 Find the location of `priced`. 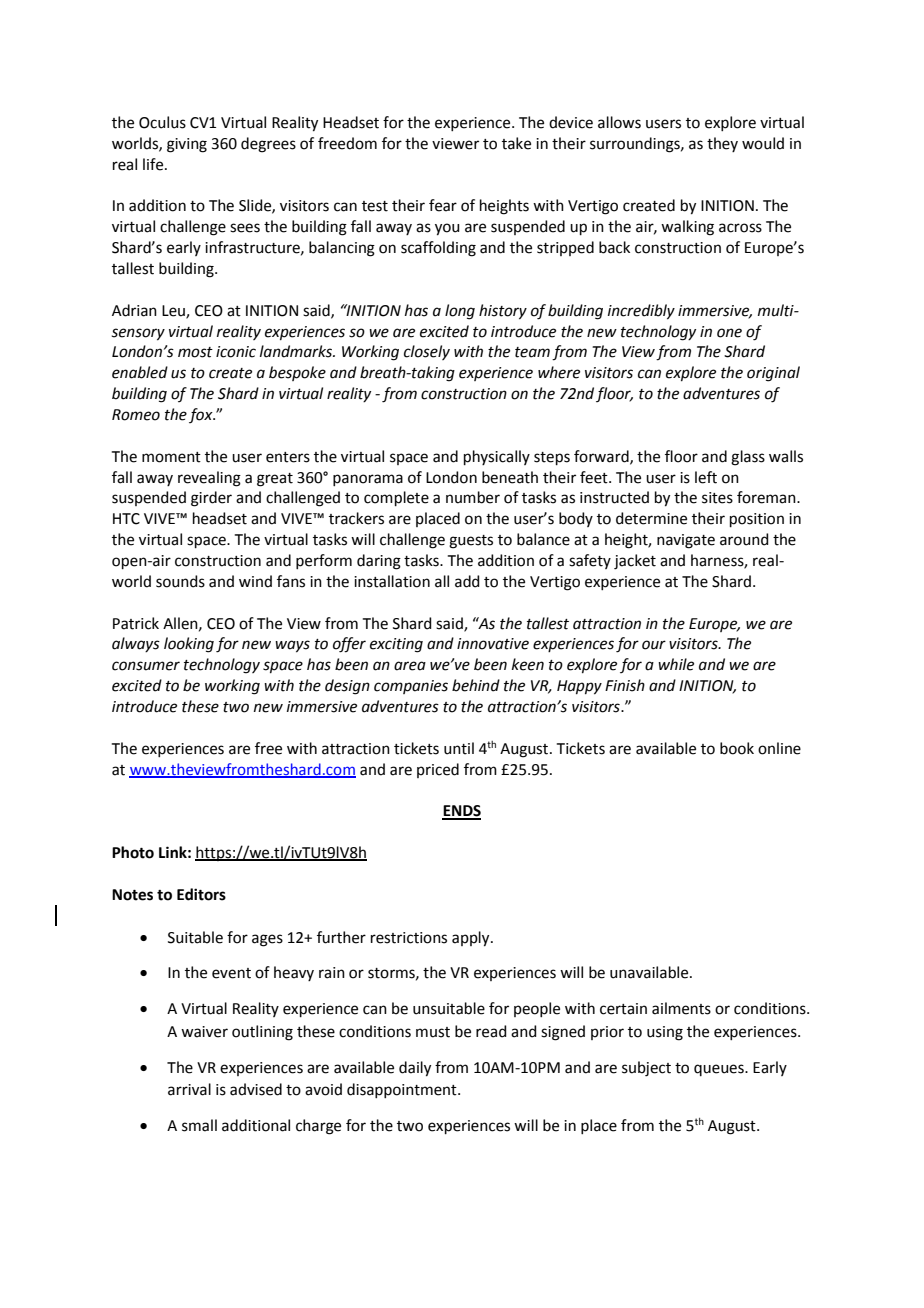

priced is located at coordinates (438, 770).
